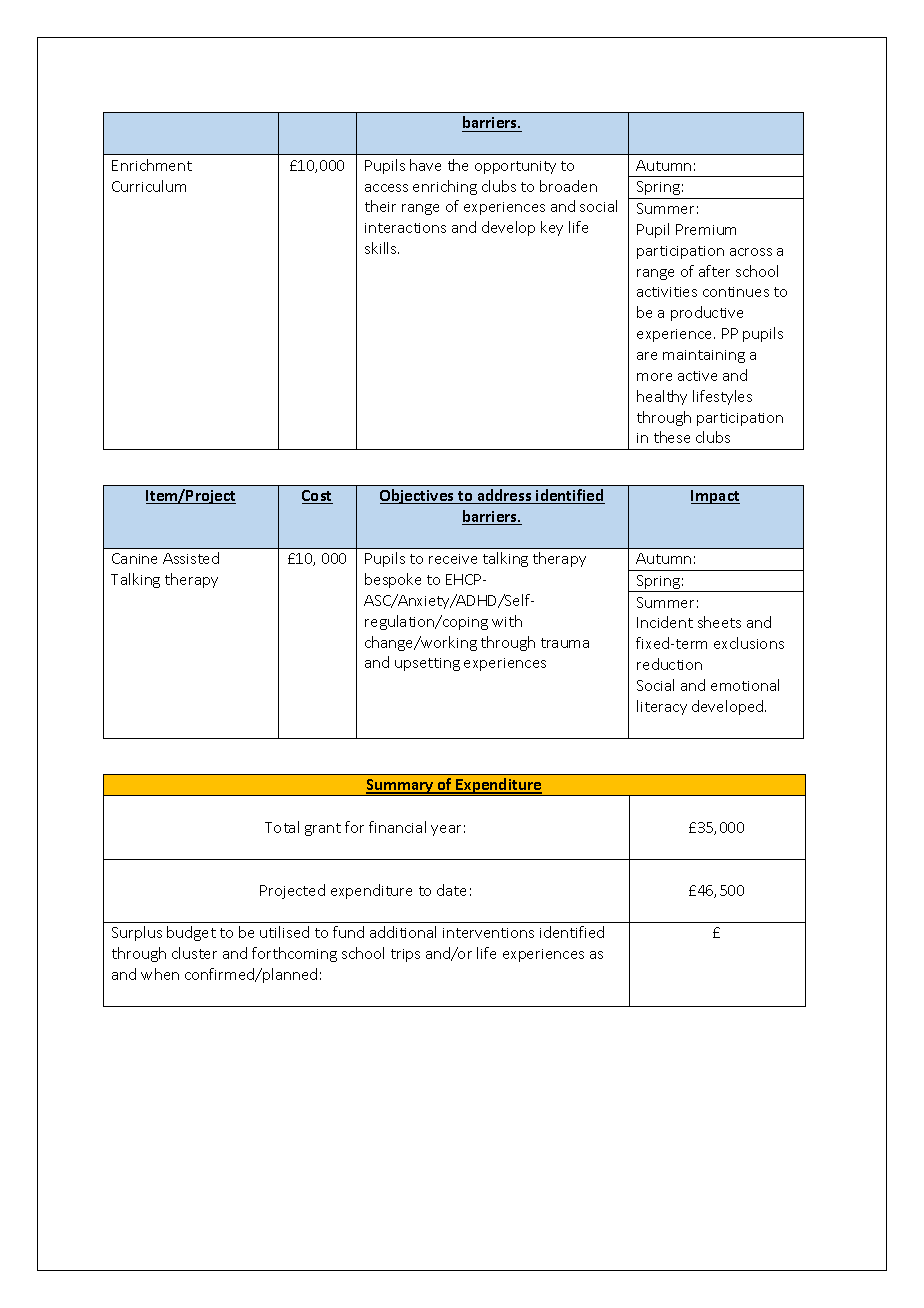 This screenshot has width=924, height=1308. I want to click on Curriculum, so click(149, 186).
